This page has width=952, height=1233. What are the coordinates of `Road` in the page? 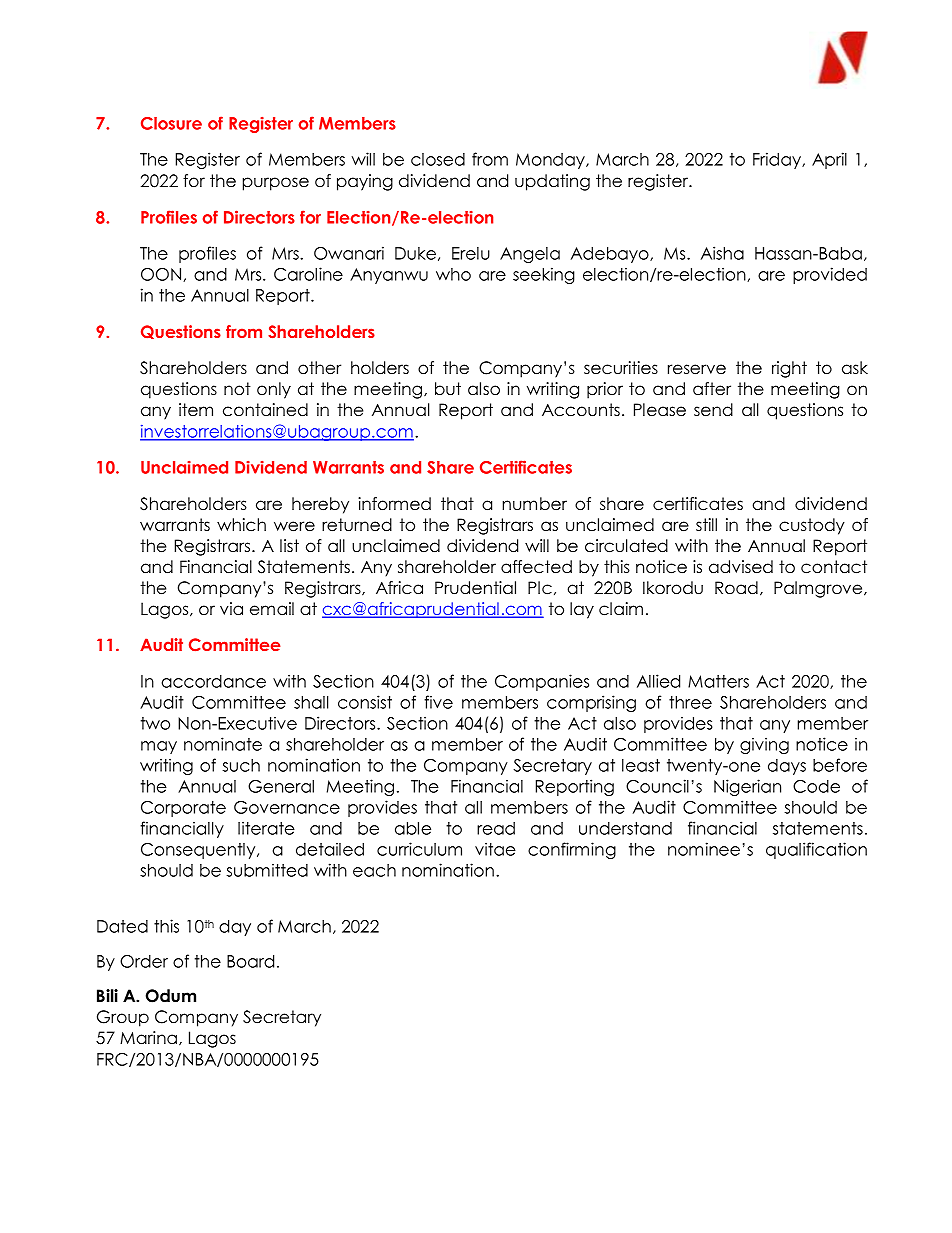 It's located at (736, 588).
